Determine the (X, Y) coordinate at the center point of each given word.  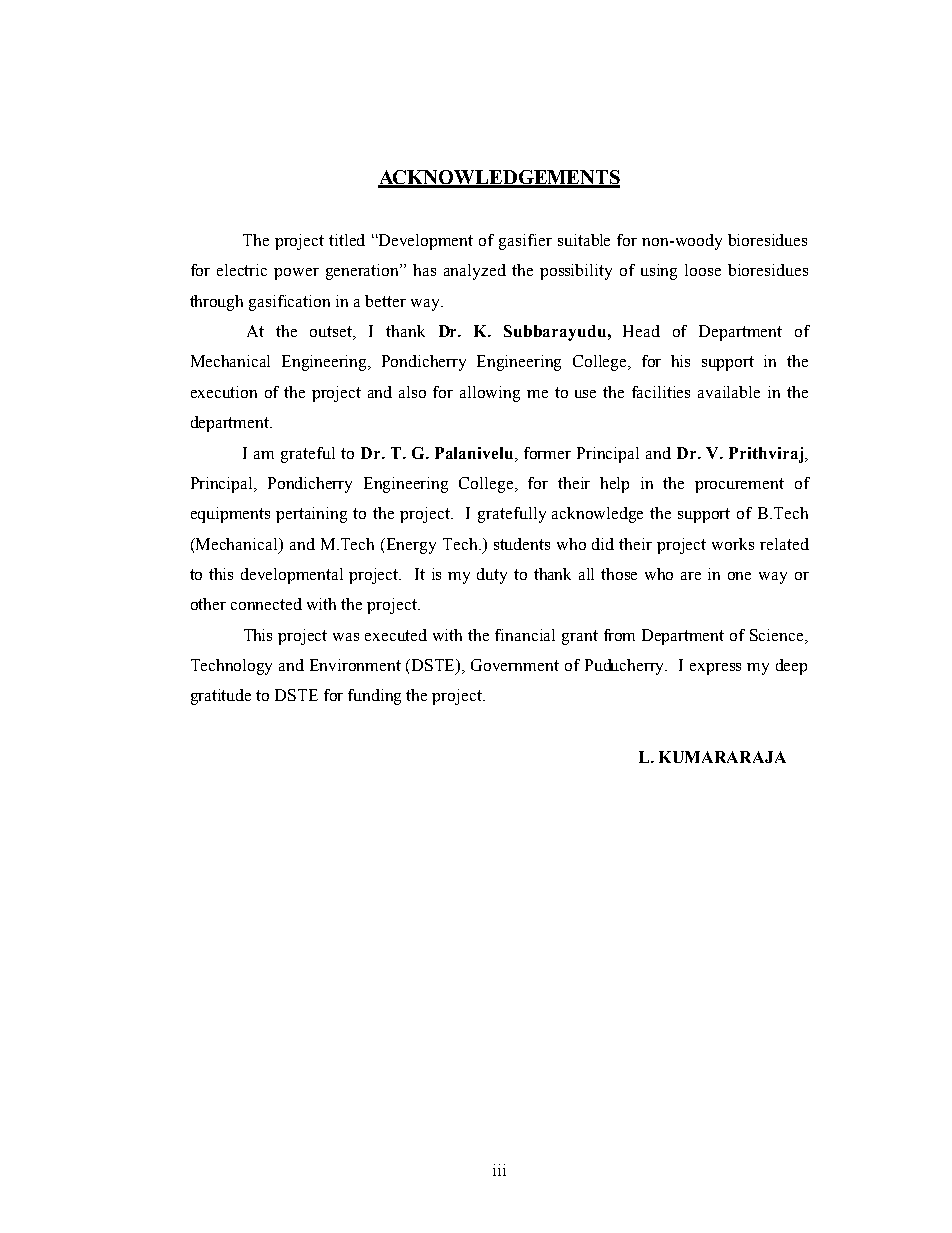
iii (499, 1170)
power (296, 274)
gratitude (221, 697)
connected (266, 604)
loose (703, 270)
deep (791, 667)
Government (515, 665)
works (733, 544)
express (715, 669)
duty (492, 576)
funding (374, 697)
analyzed (475, 272)
